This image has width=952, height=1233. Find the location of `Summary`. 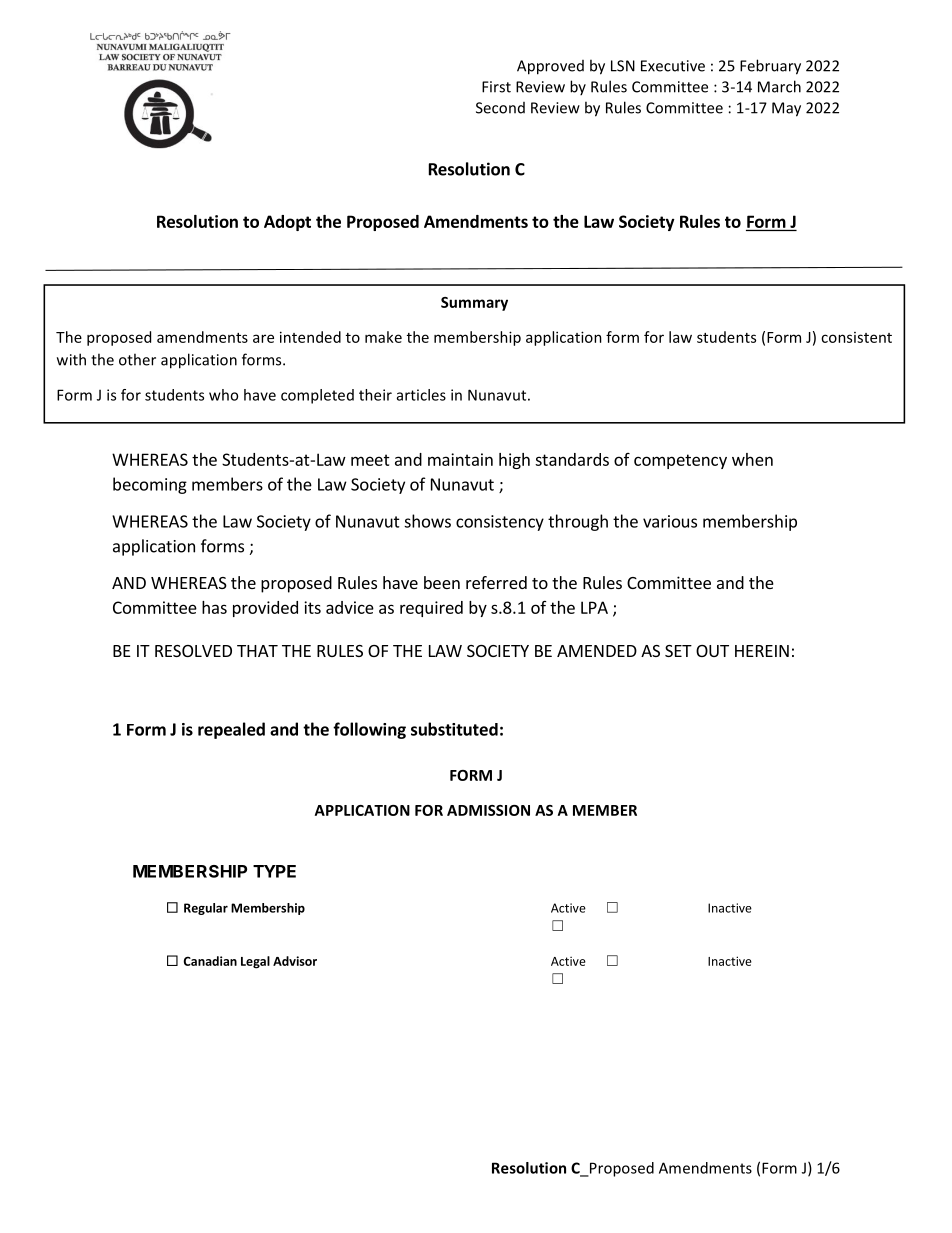

Summary is located at coordinates (474, 304).
